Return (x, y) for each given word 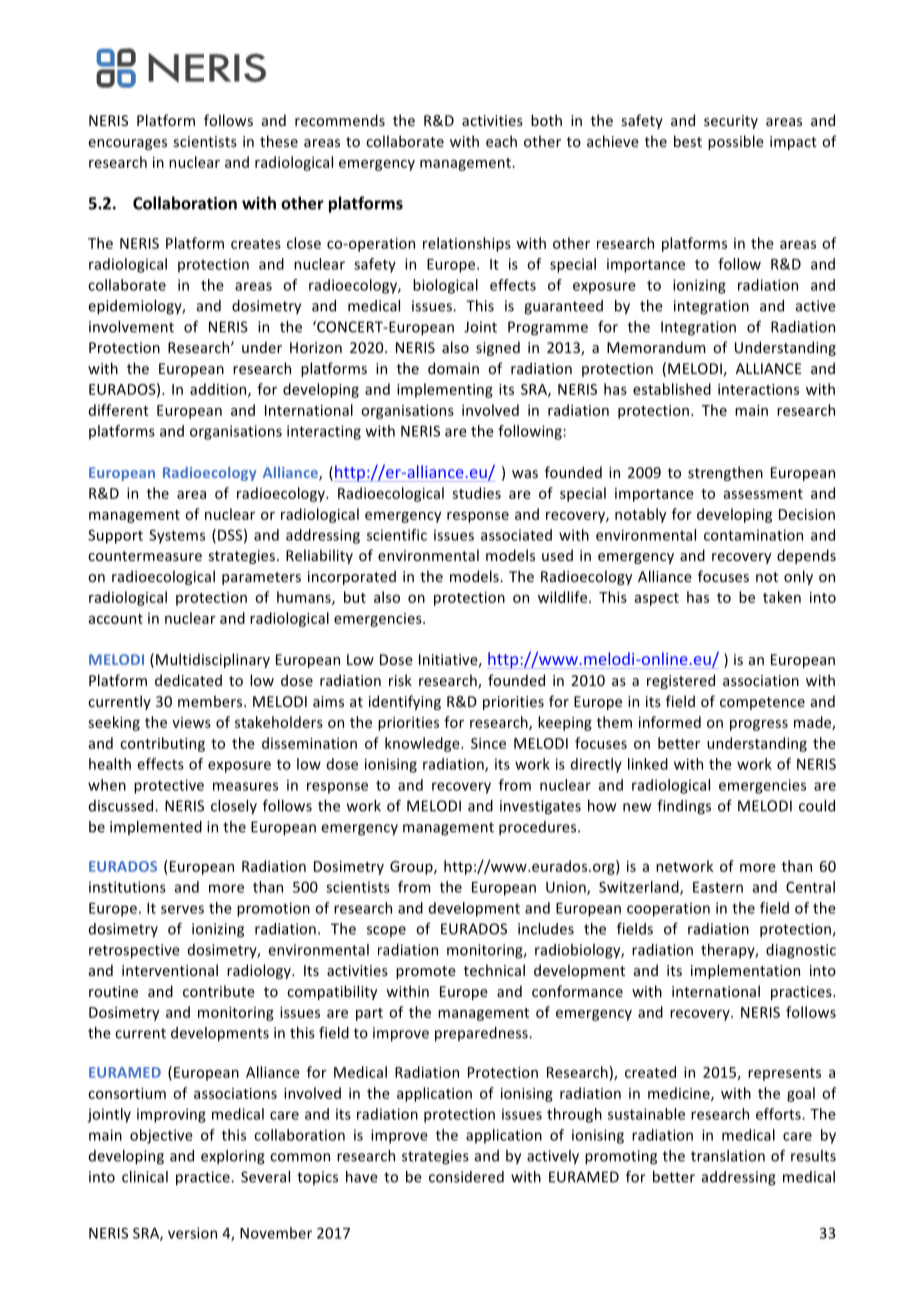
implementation (745, 971)
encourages (128, 144)
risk (400, 680)
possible (736, 142)
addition (219, 390)
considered (466, 1177)
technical (494, 970)
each (501, 141)
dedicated (188, 680)
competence (762, 703)
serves (182, 909)
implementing (445, 390)
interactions (758, 389)
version (192, 1233)
